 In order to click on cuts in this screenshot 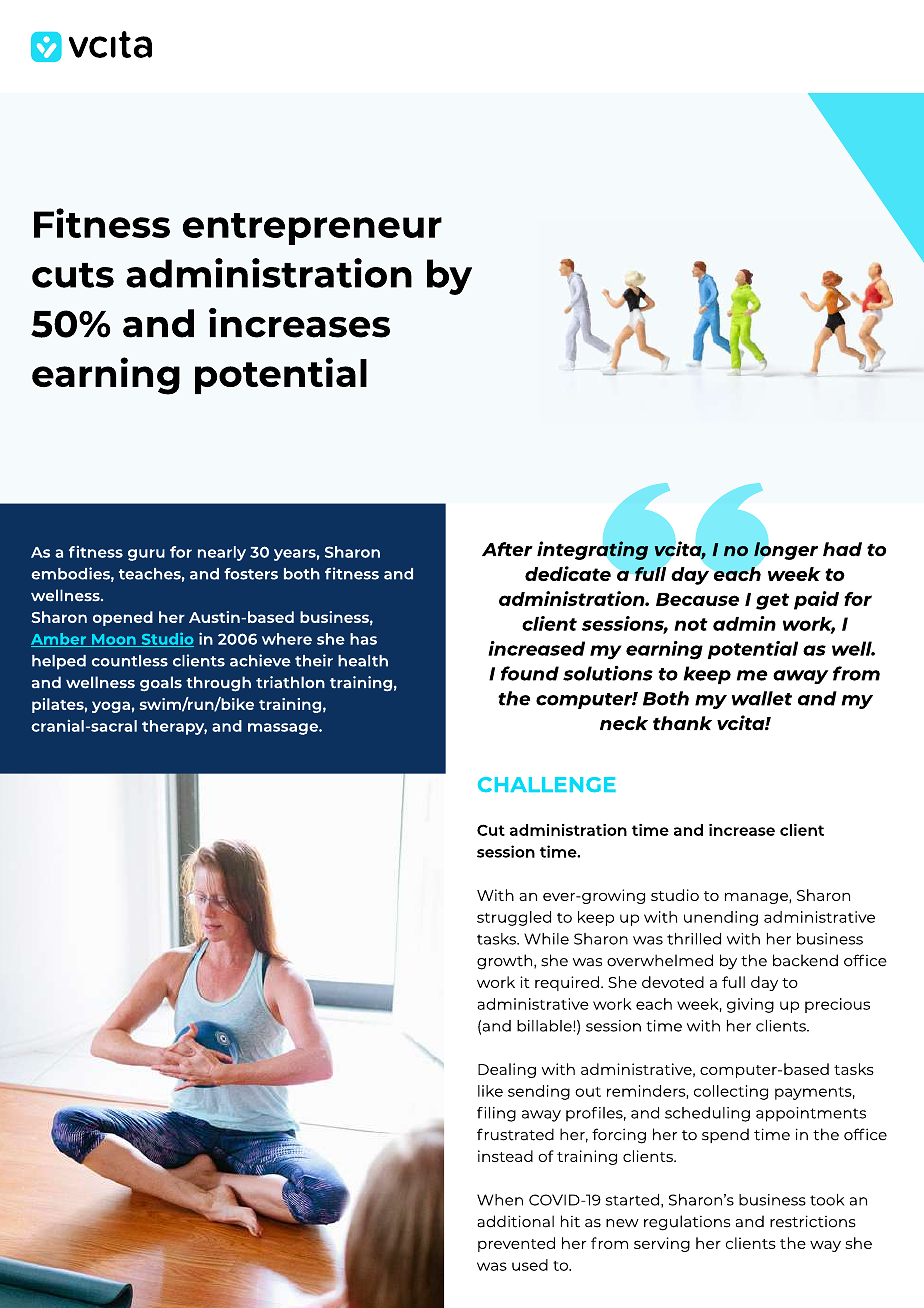, I will do `click(73, 275)`.
